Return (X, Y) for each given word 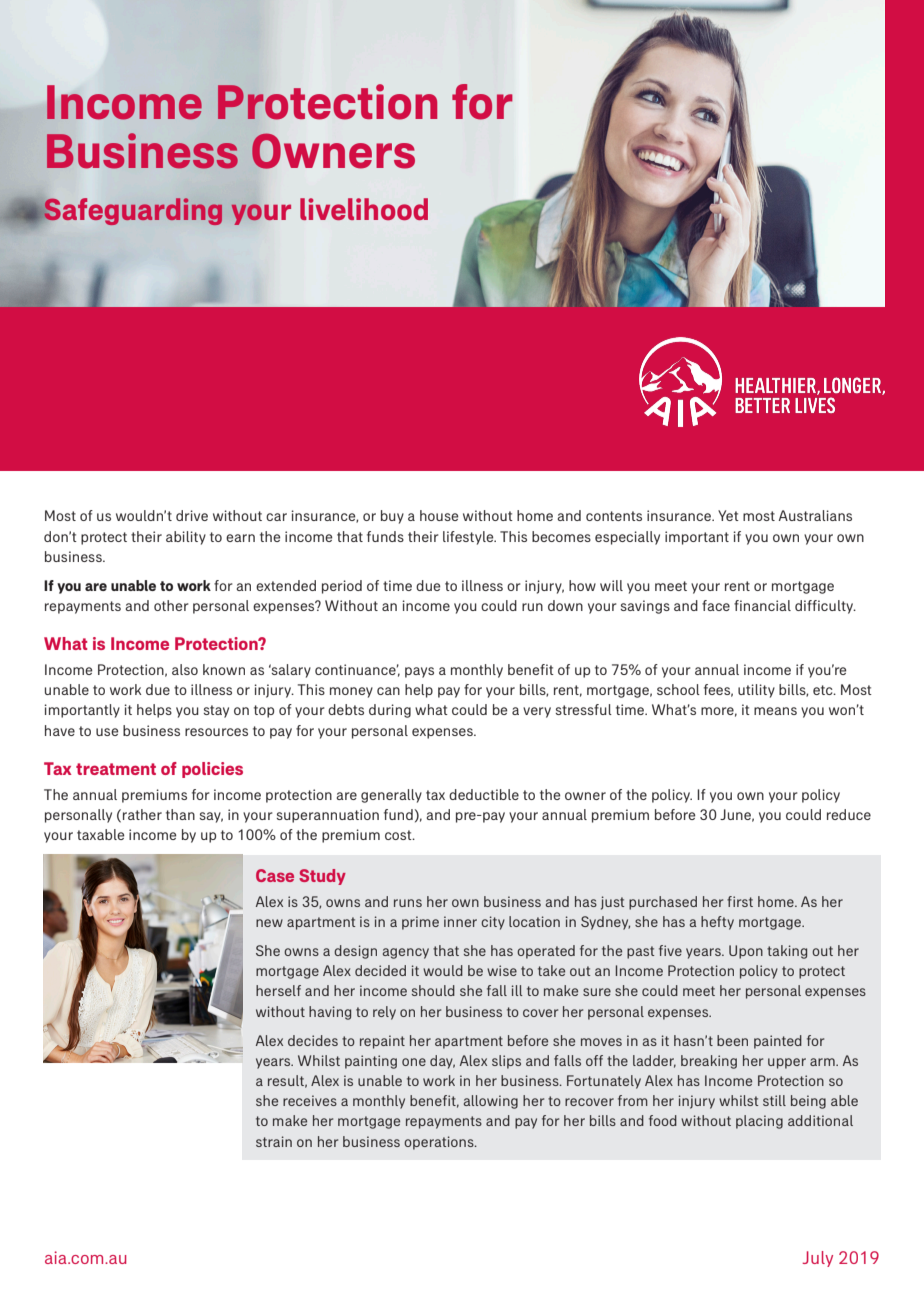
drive (192, 515)
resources (216, 732)
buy (392, 517)
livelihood (364, 209)
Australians (815, 515)
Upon (746, 952)
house (439, 515)
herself (278, 990)
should (433, 990)
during (390, 711)
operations (440, 1143)
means (775, 711)
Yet (728, 515)
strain (274, 1141)
